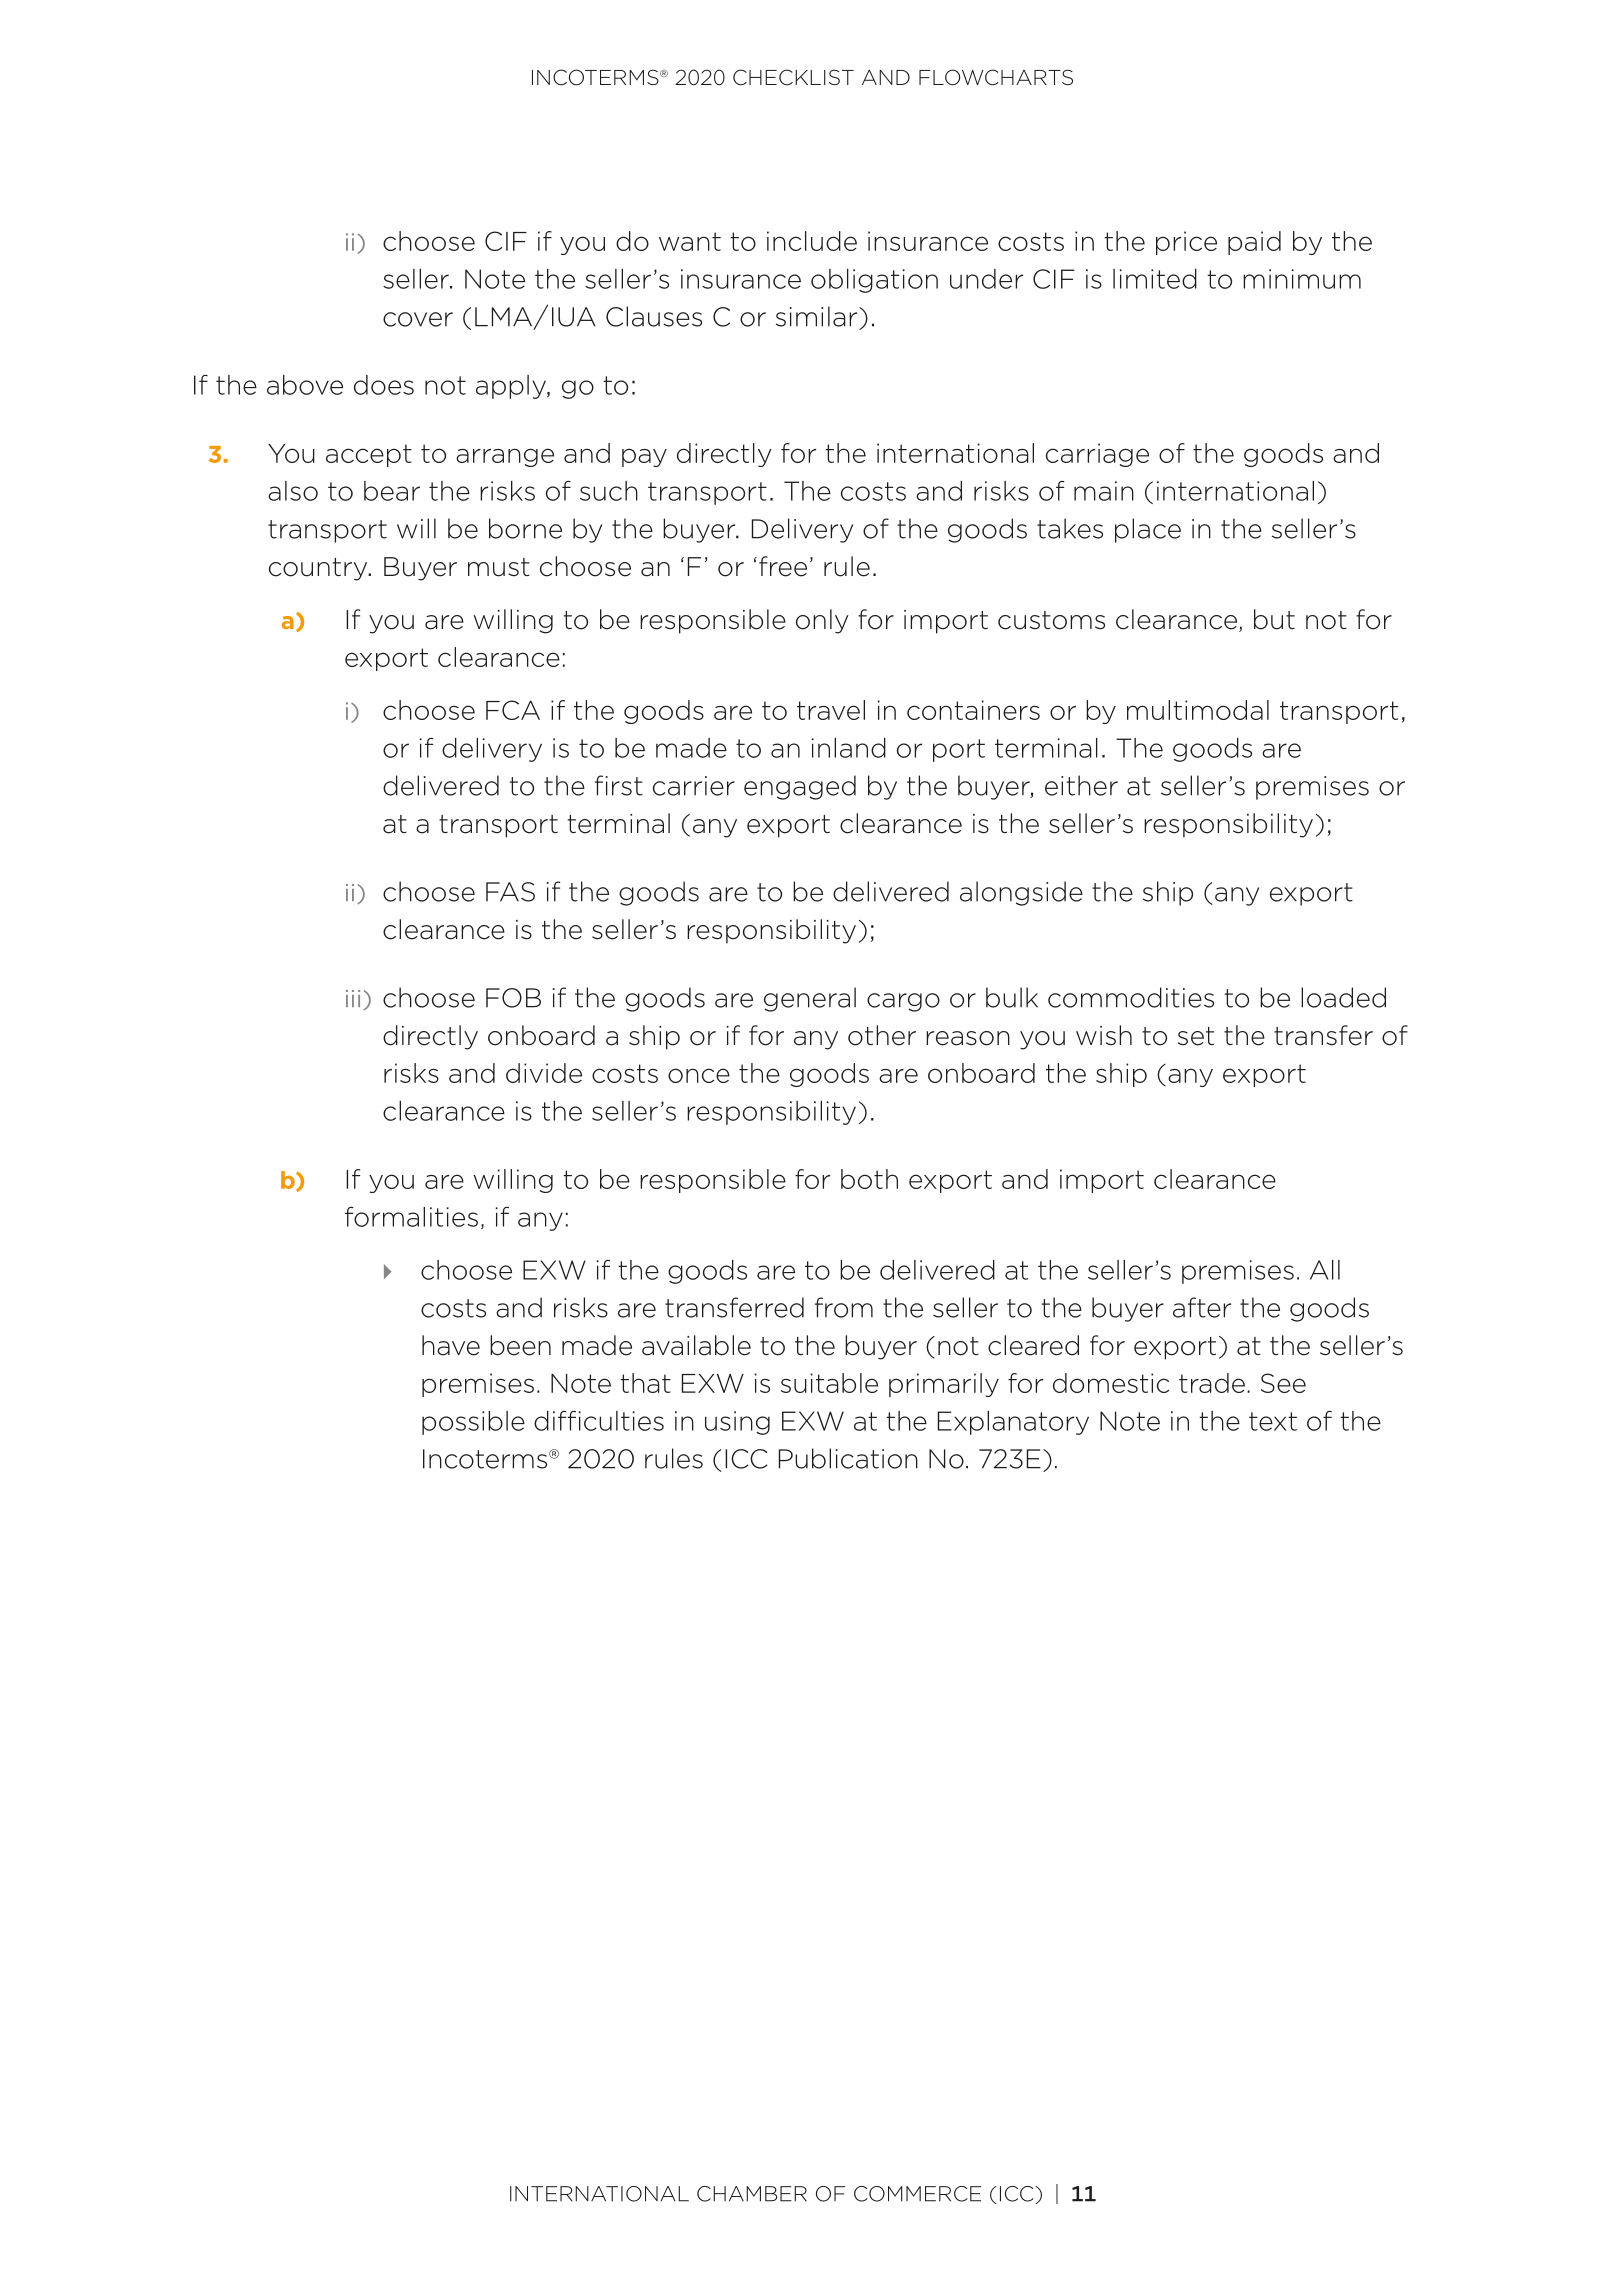 The image size is (1604, 2269). What do you see at coordinates (752, 2194) in the screenshot?
I see `CHAMBER` at bounding box center [752, 2194].
